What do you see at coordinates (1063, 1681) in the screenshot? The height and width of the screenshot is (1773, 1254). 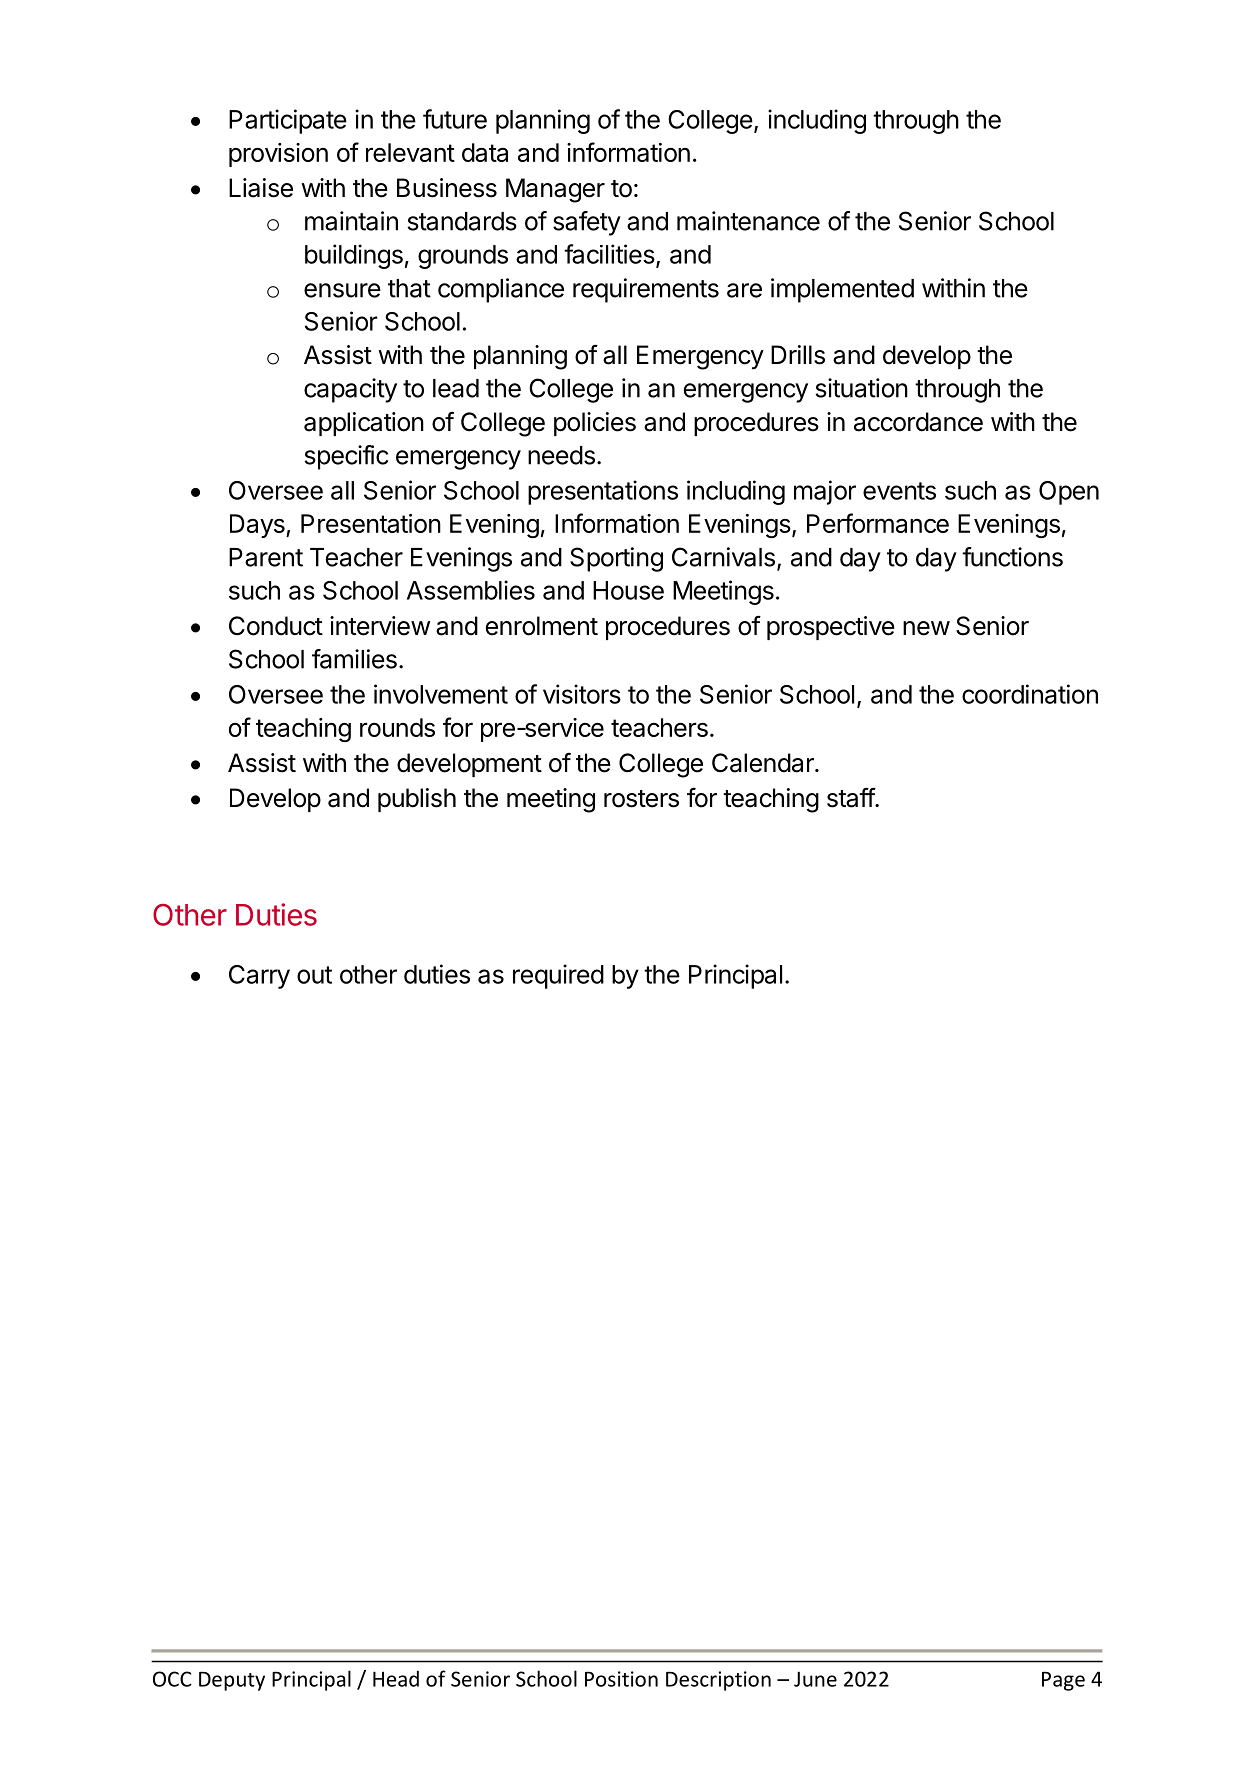 I see `Page` at bounding box center [1063, 1681].
